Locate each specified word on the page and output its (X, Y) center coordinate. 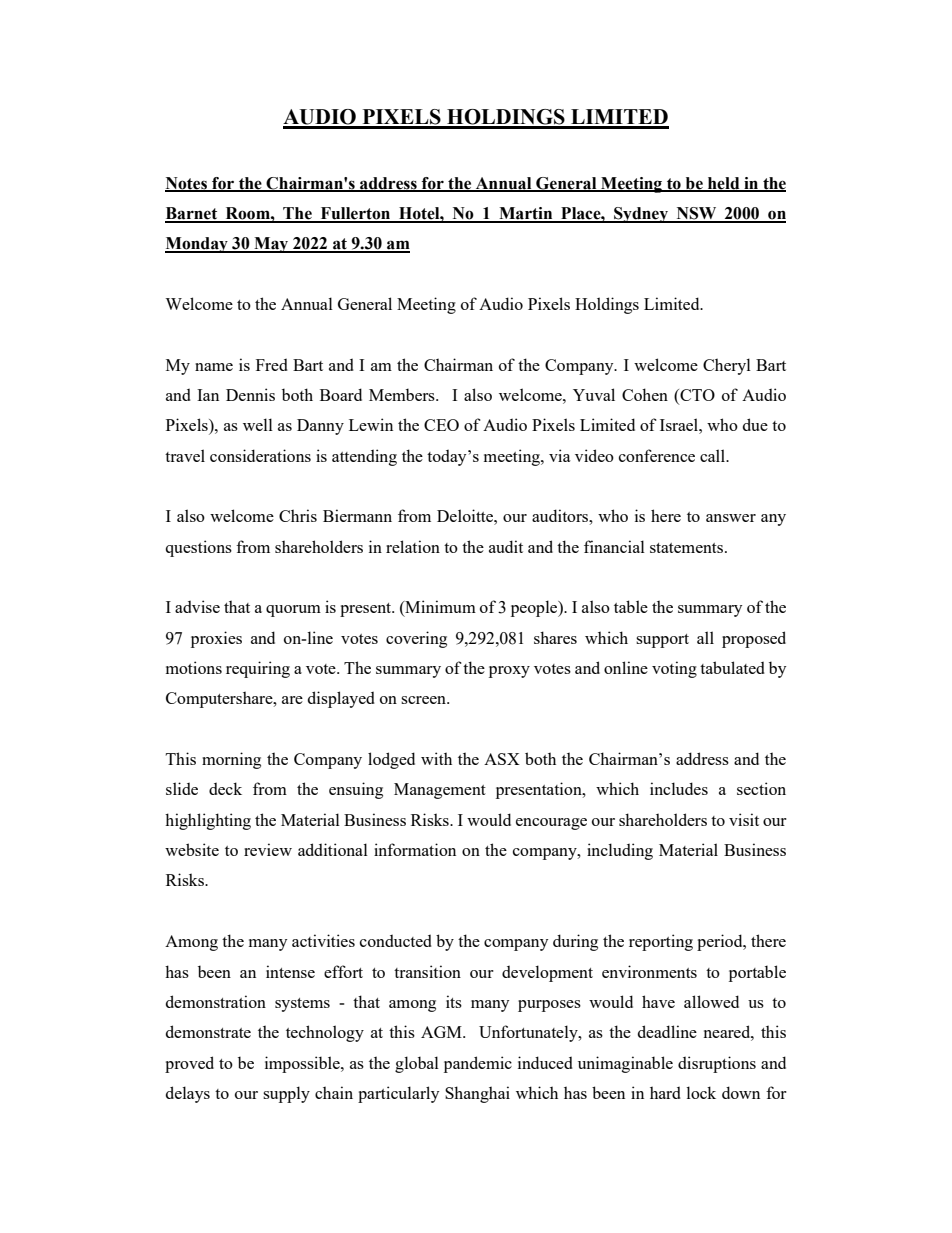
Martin (526, 214)
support (662, 641)
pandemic (478, 1064)
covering (416, 639)
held (724, 184)
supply (286, 1094)
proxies (216, 639)
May (271, 245)
